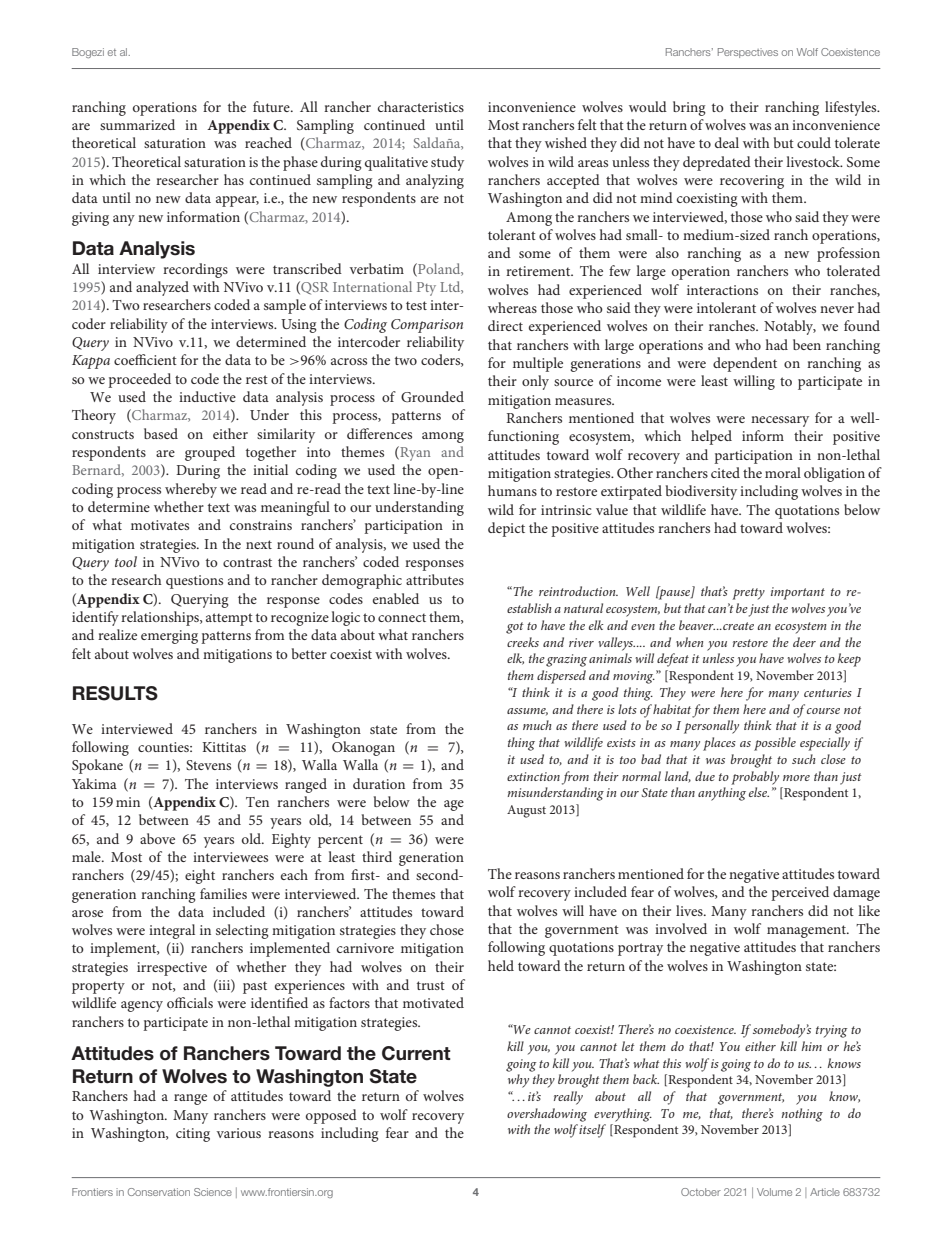 This document has height=1247, width=952. Describe the element at coordinates (447, 929) in the document. I see `chose` at that location.
